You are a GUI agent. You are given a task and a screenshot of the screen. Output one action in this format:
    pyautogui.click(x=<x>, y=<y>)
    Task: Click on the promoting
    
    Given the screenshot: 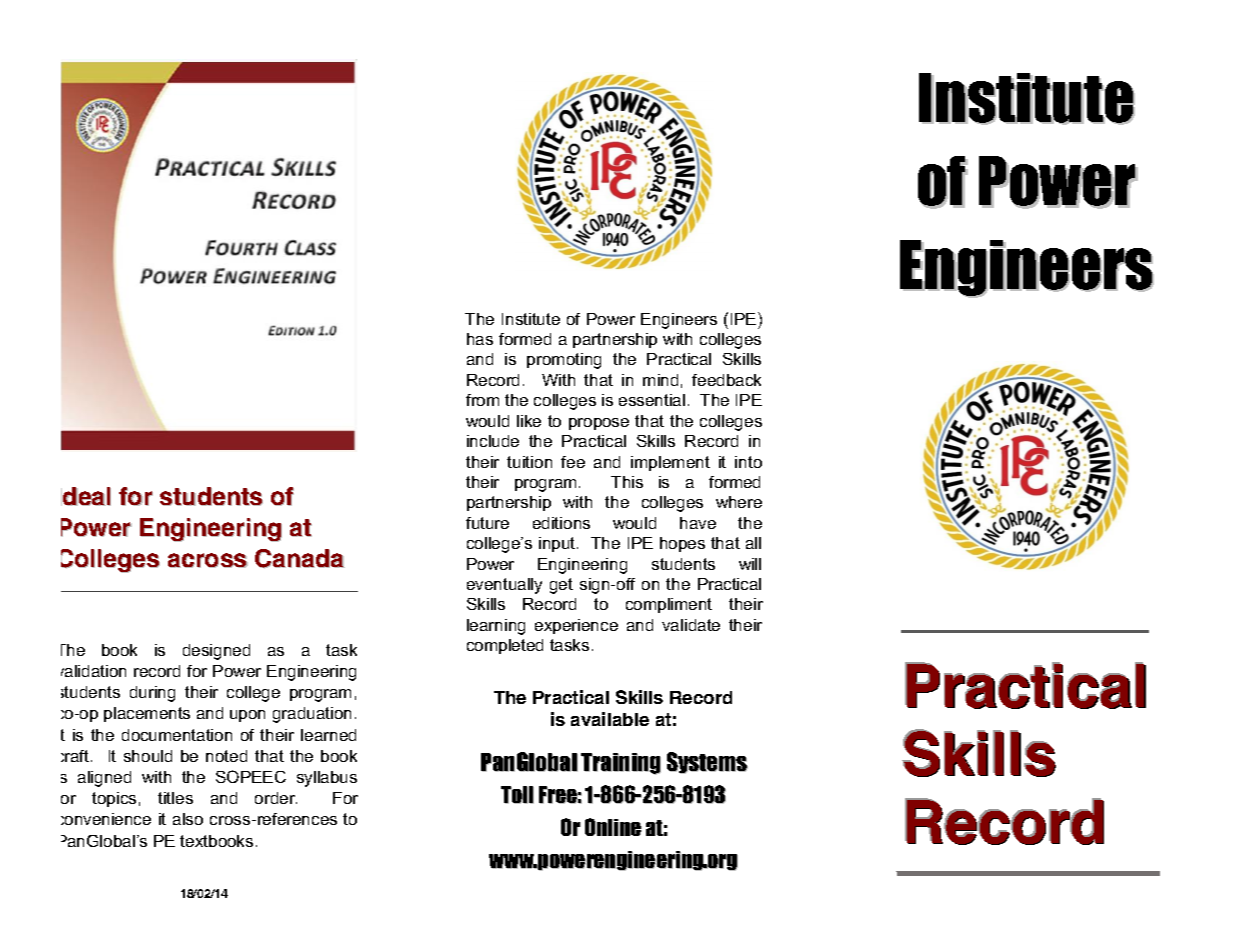 What is the action you would take?
    pyautogui.click(x=564, y=361)
